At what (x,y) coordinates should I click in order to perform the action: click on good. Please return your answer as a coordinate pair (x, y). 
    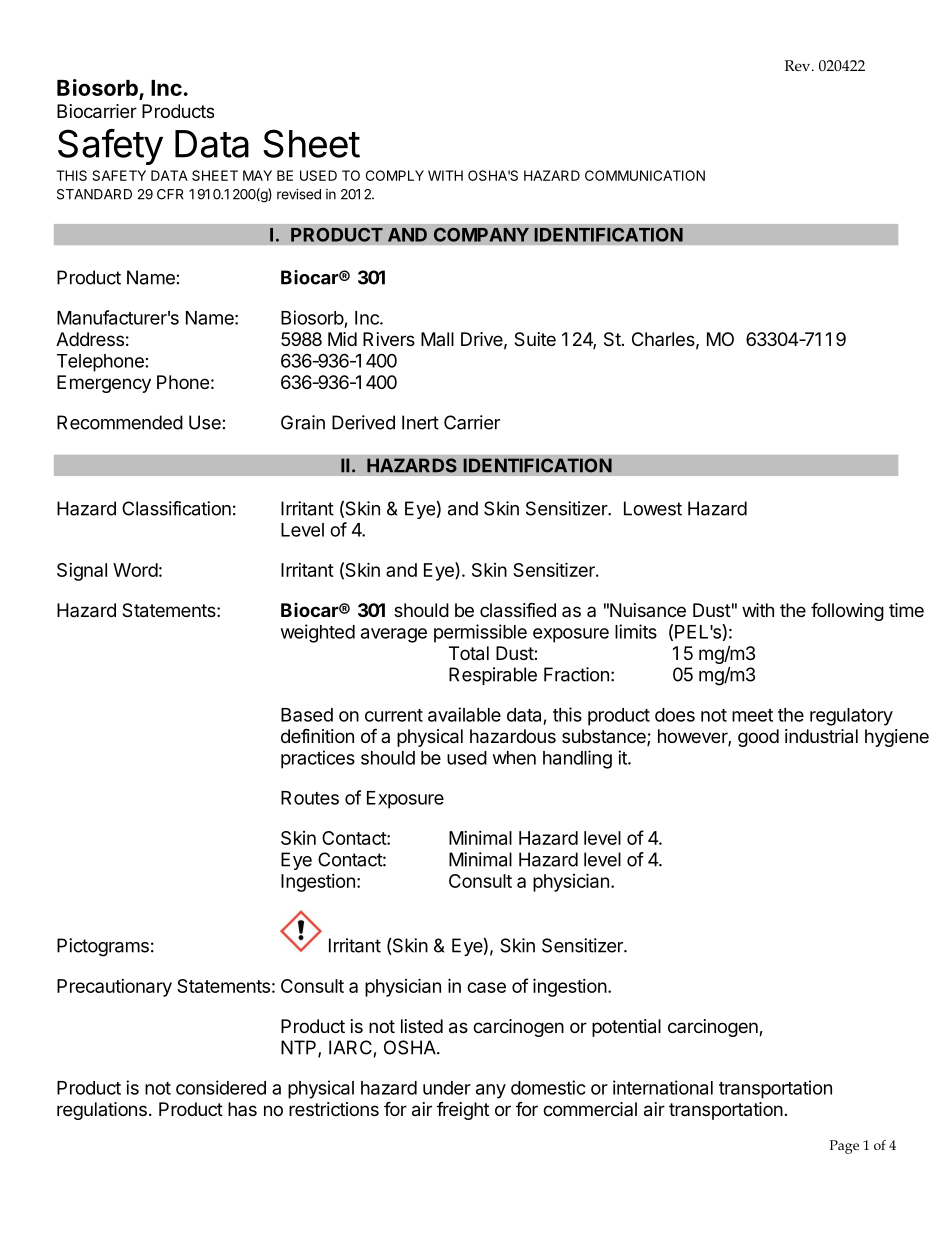
    Looking at the image, I should click on (758, 738).
